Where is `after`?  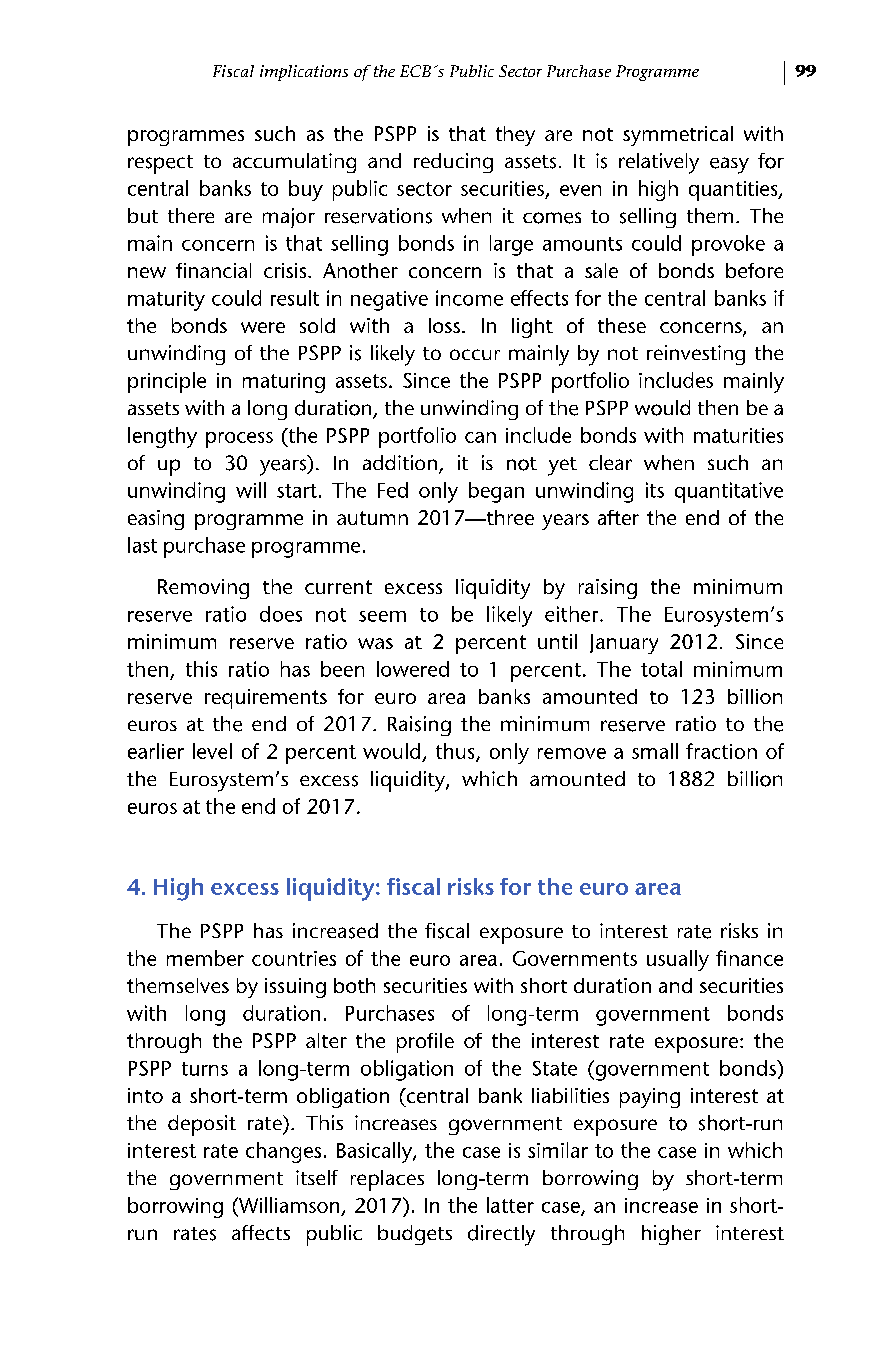
after is located at coordinates (618, 517).
